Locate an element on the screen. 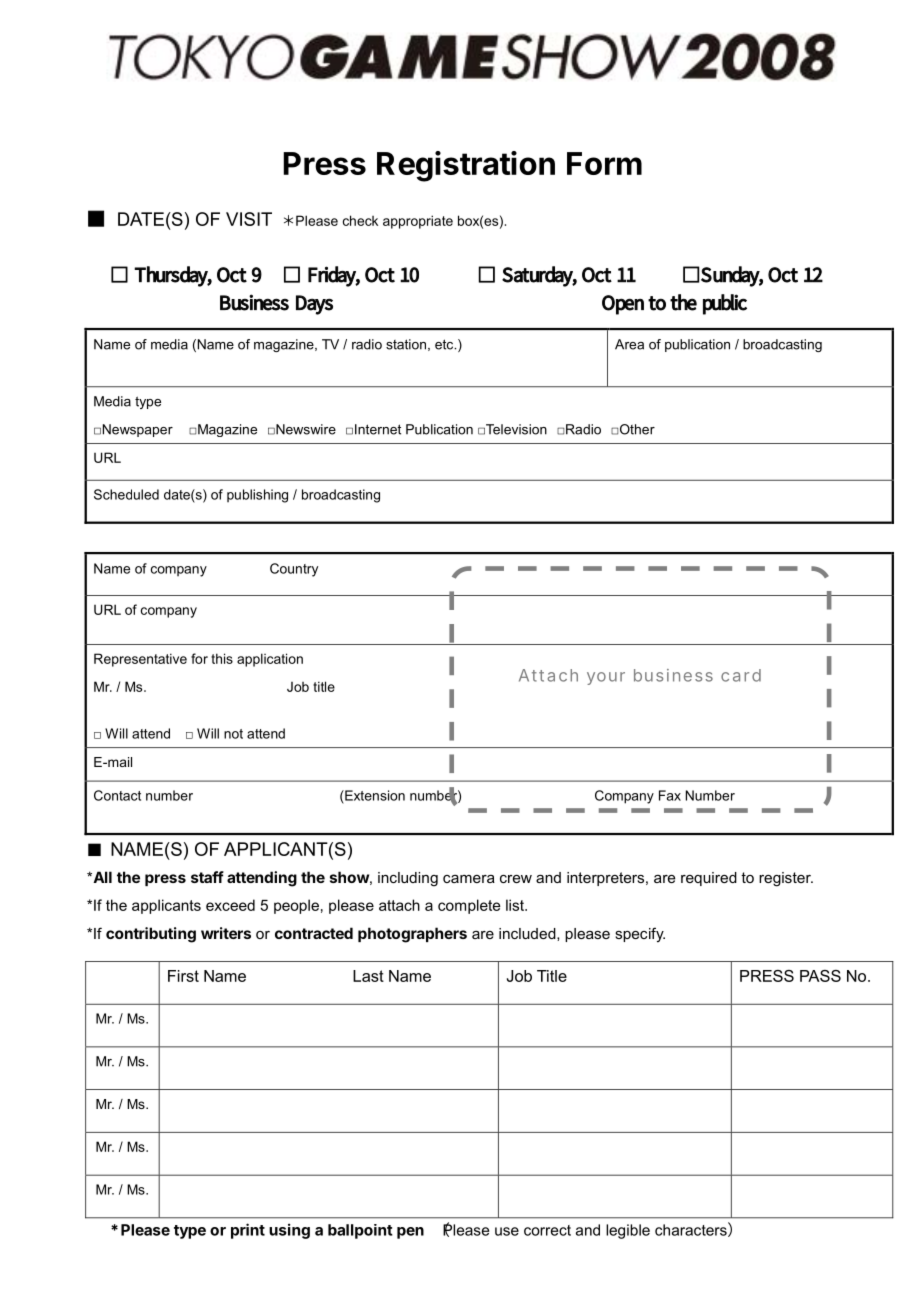  camera is located at coordinates (469, 879).
